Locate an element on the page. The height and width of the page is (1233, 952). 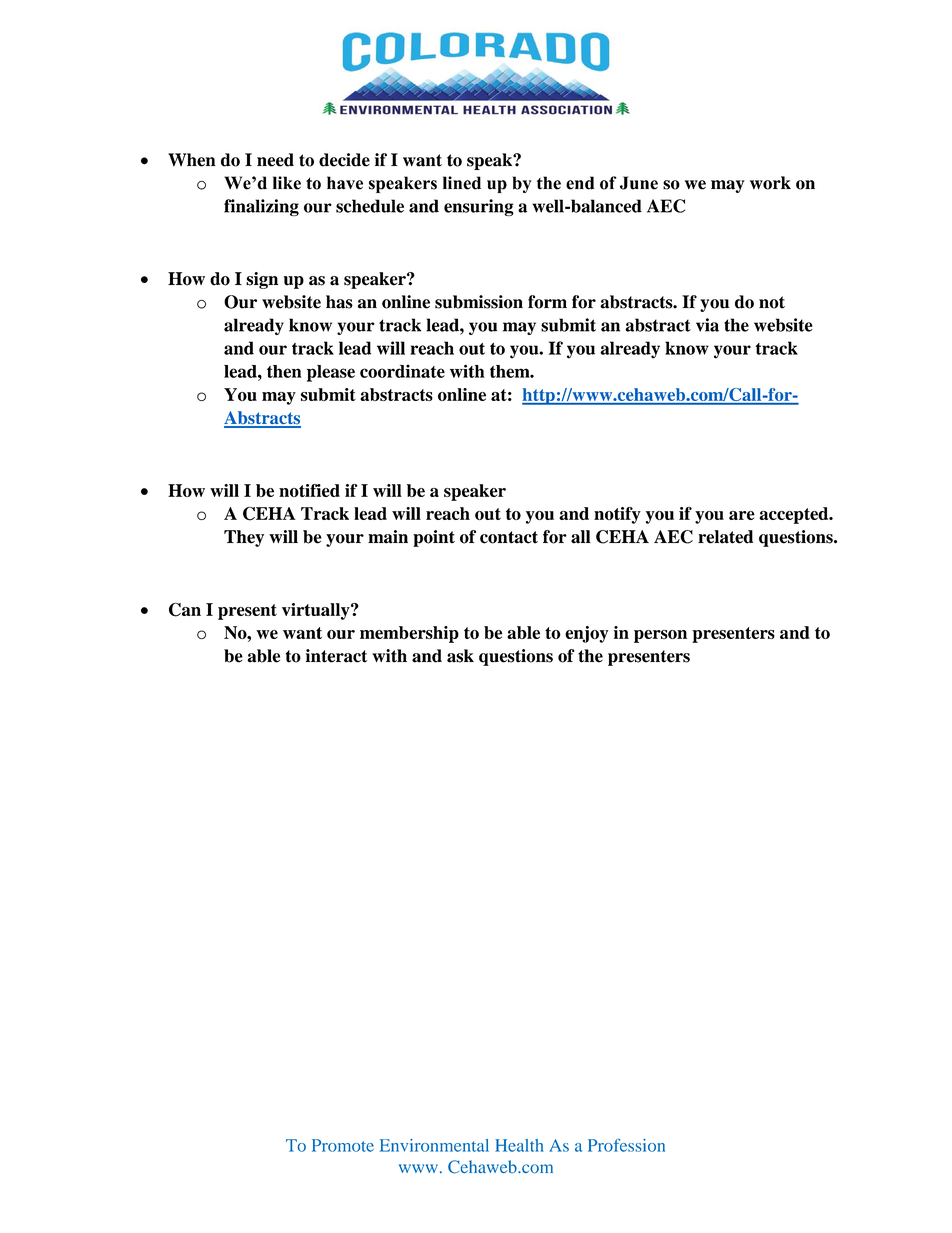
work is located at coordinates (770, 183).
